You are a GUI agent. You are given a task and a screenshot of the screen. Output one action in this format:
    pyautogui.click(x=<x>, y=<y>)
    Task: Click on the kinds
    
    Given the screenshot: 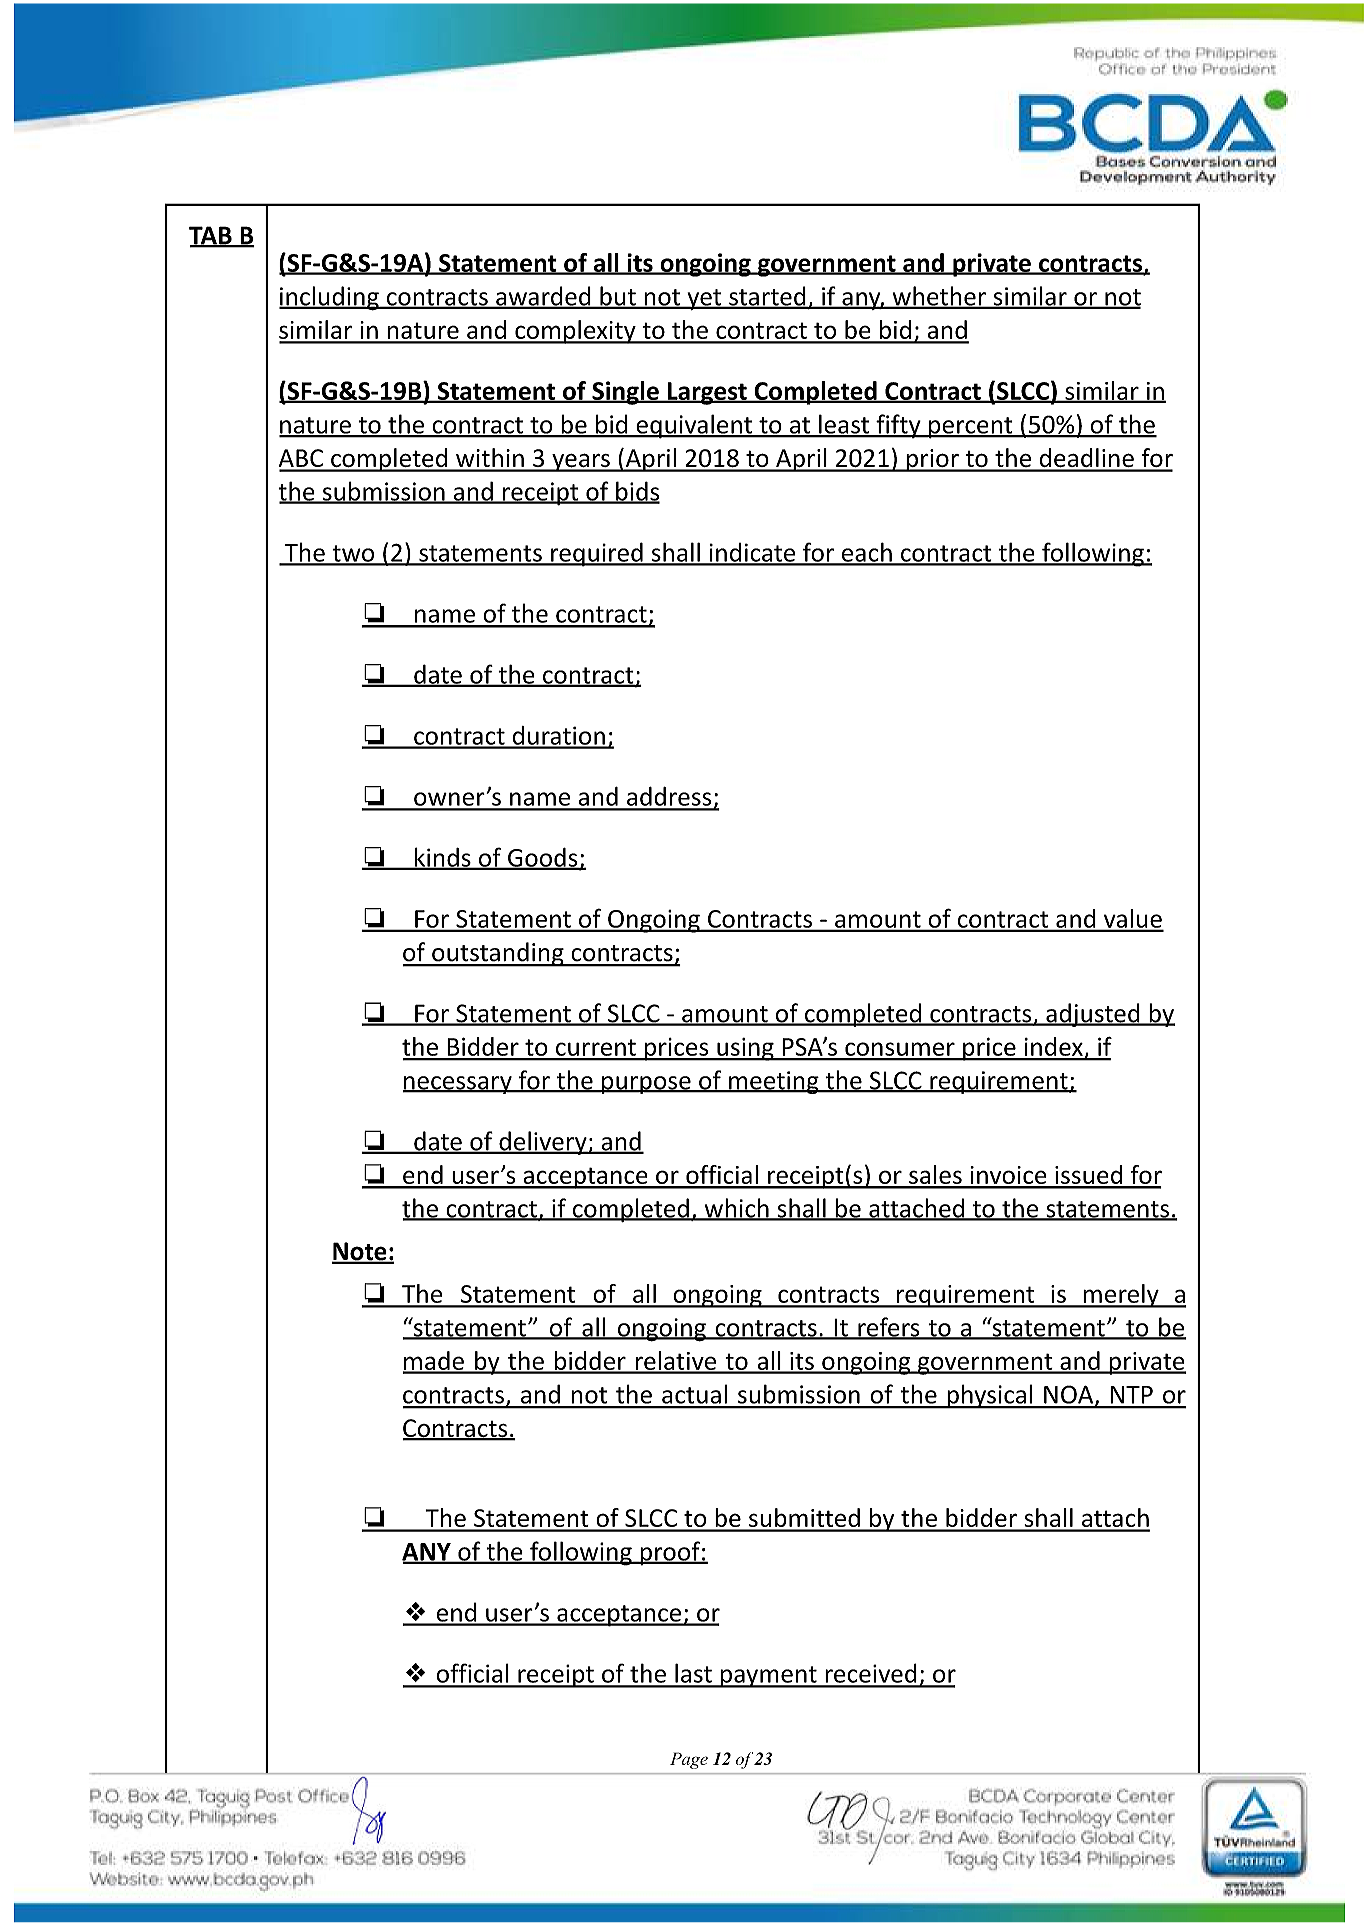 What is the action you would take?
    pyautogui.click(x=443, y=858)
